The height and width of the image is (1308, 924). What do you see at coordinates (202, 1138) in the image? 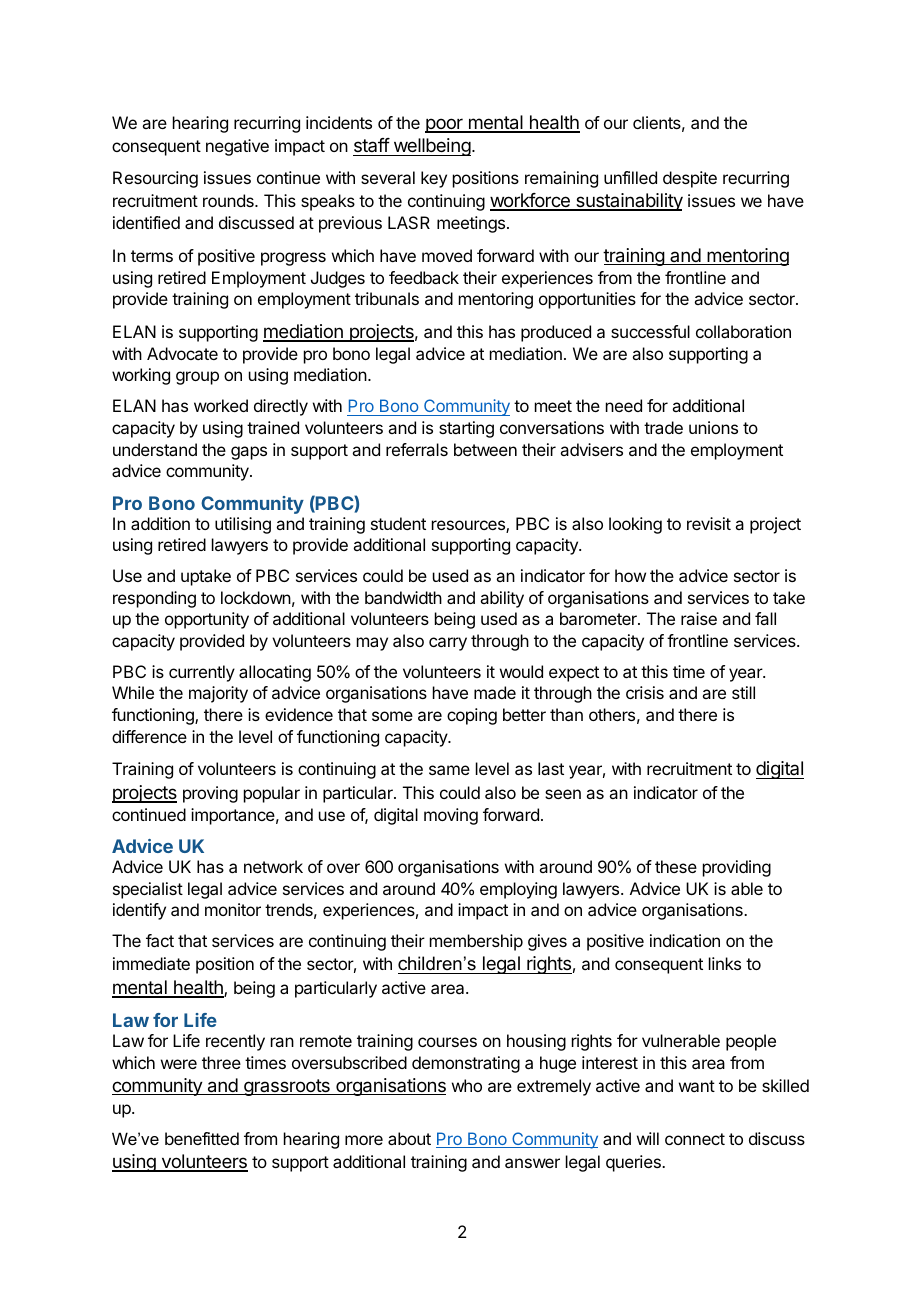
I see `benefitted` at bounding box center [202, 1138].
